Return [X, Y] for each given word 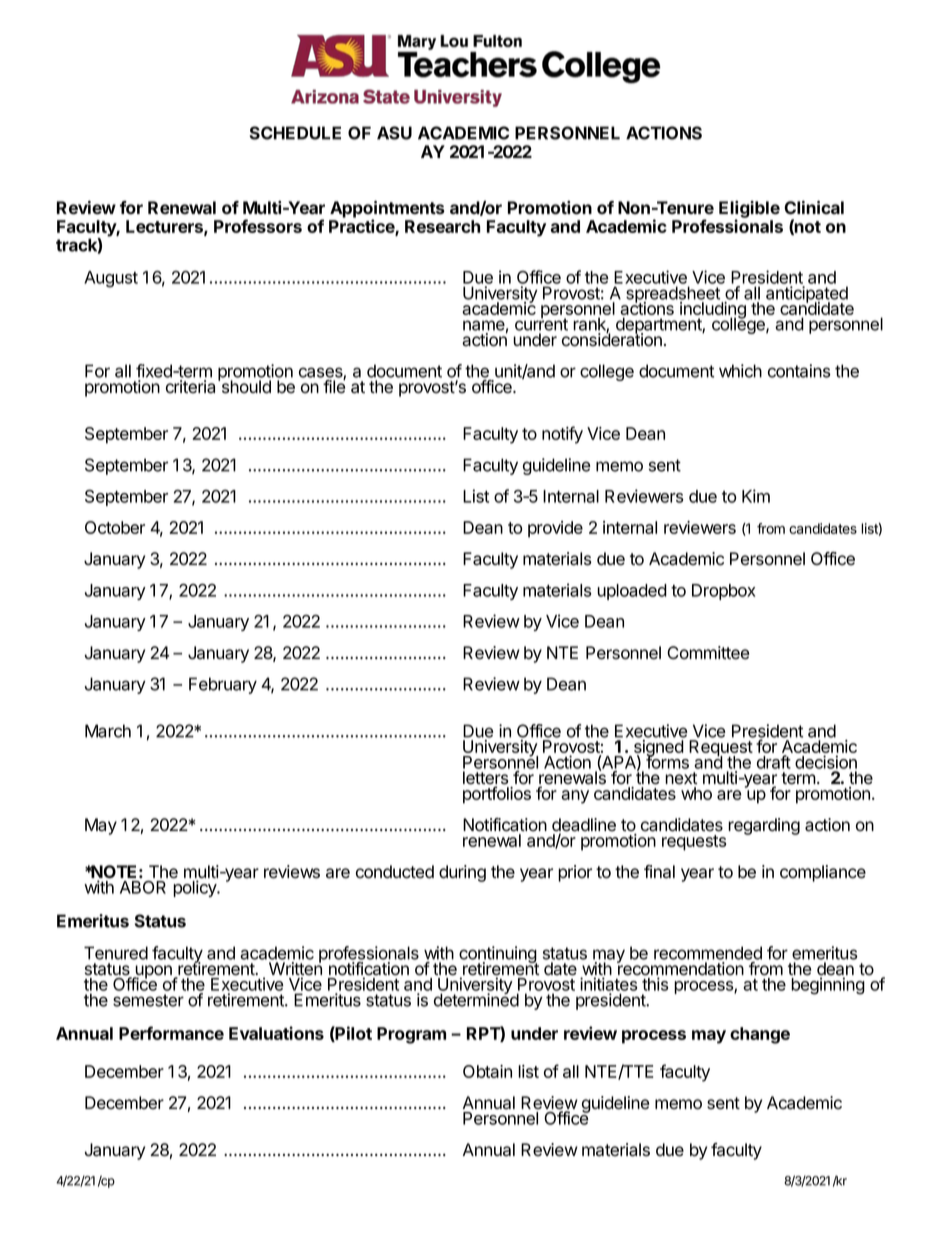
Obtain [487, 1071]
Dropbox [724, 592]
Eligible [749, 210]
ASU [394, 133]
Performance [171, 1033]
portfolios [497, 795]
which [740, 371]
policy [196, 888]
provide [555, 529]
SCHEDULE [295, 133]
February [223, 685]
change [760, 1035]
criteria [190, 387]
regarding [764, 826]
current [541, 324]
